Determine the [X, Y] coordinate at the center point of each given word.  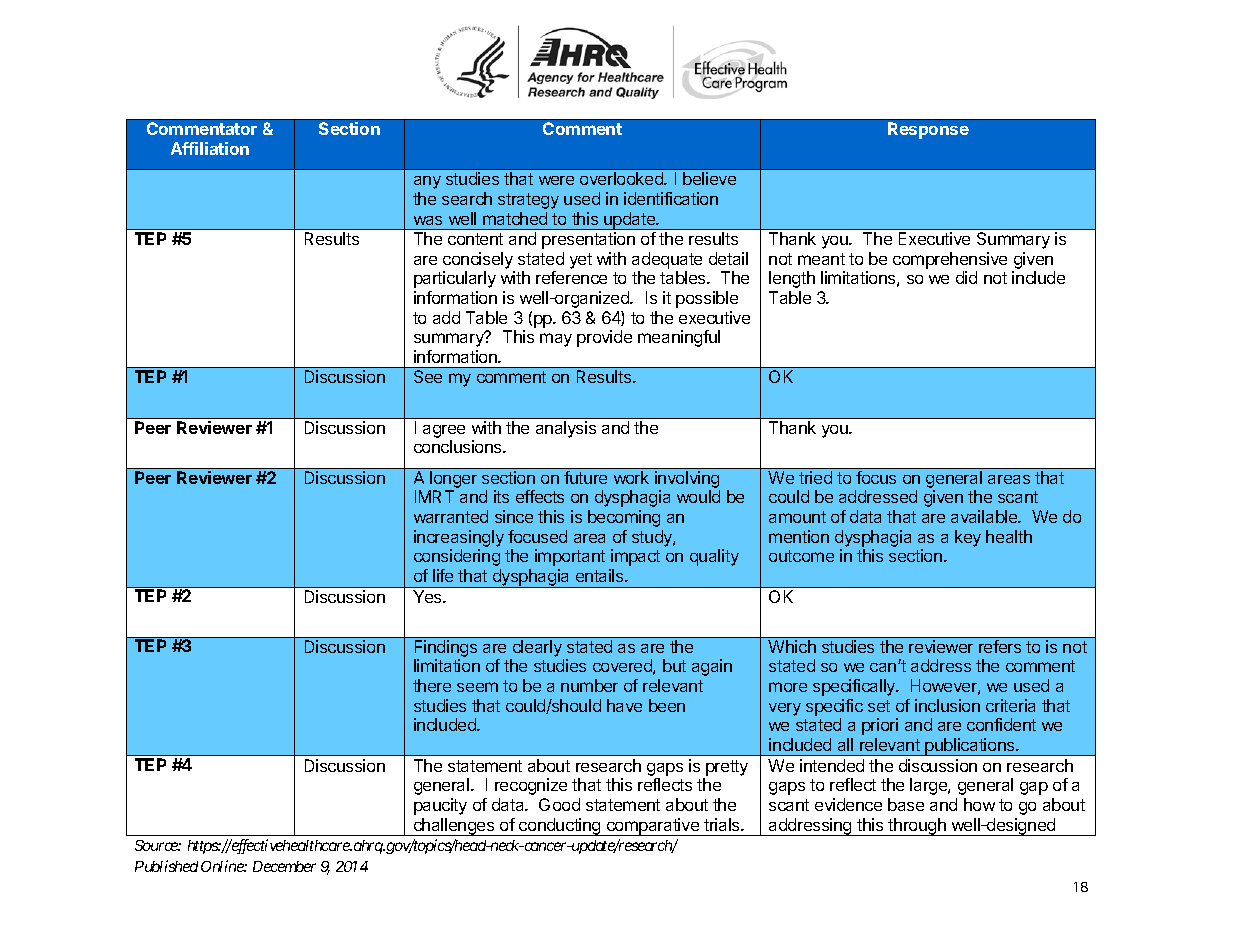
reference [571, 277]
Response [928, 130]
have [624, 705]
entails [601, 575]
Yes [428, 596]
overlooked [622, 178]
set [879, 706]
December [284, 866]
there [432, 685]
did [966, 277]
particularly [455, 279]
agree [444, 431]
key [968, 538]
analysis [566, 429]
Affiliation [210, 148]
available [985, 516]
